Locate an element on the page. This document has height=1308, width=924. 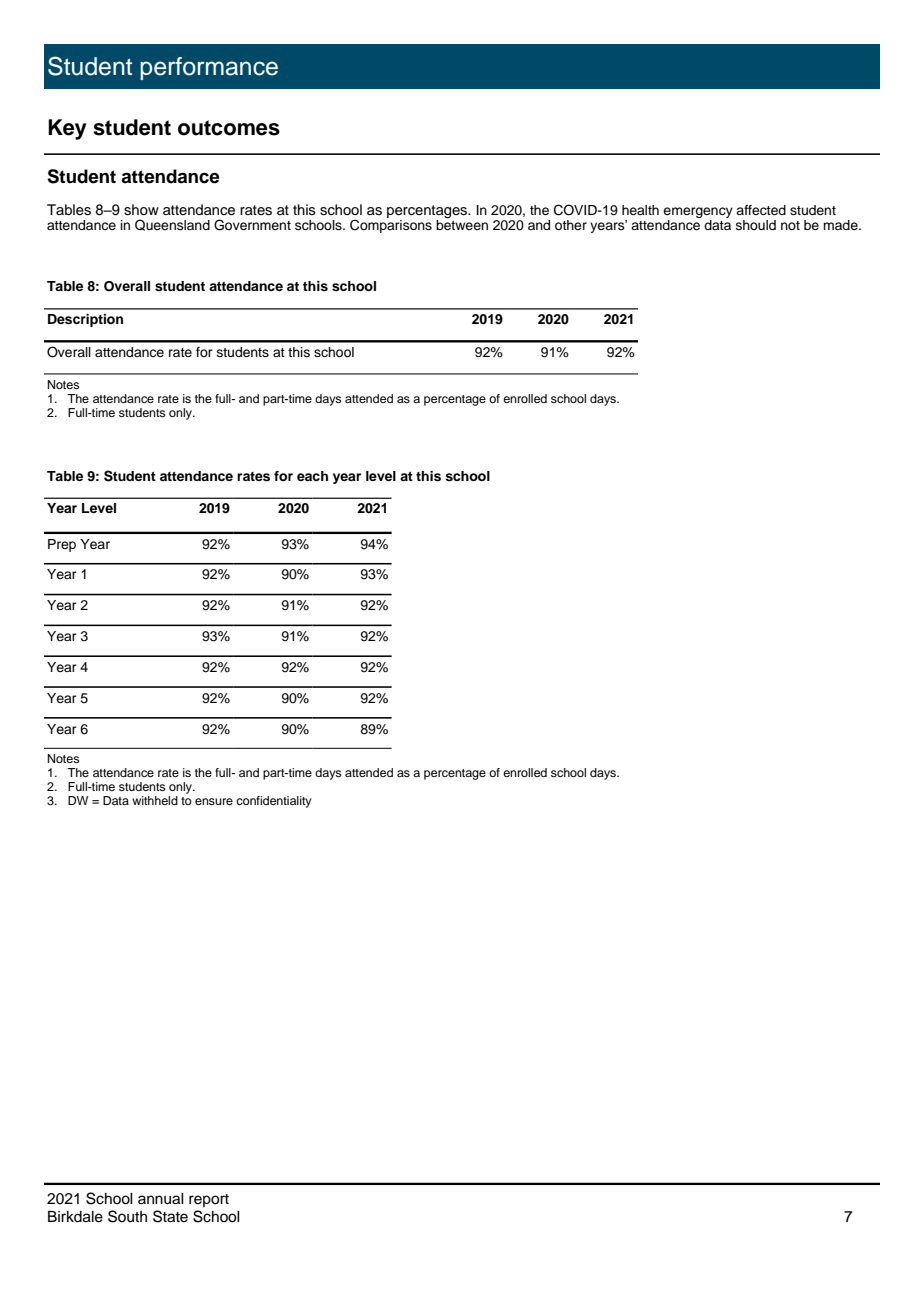
affected is located at coordinates (761, 210).
